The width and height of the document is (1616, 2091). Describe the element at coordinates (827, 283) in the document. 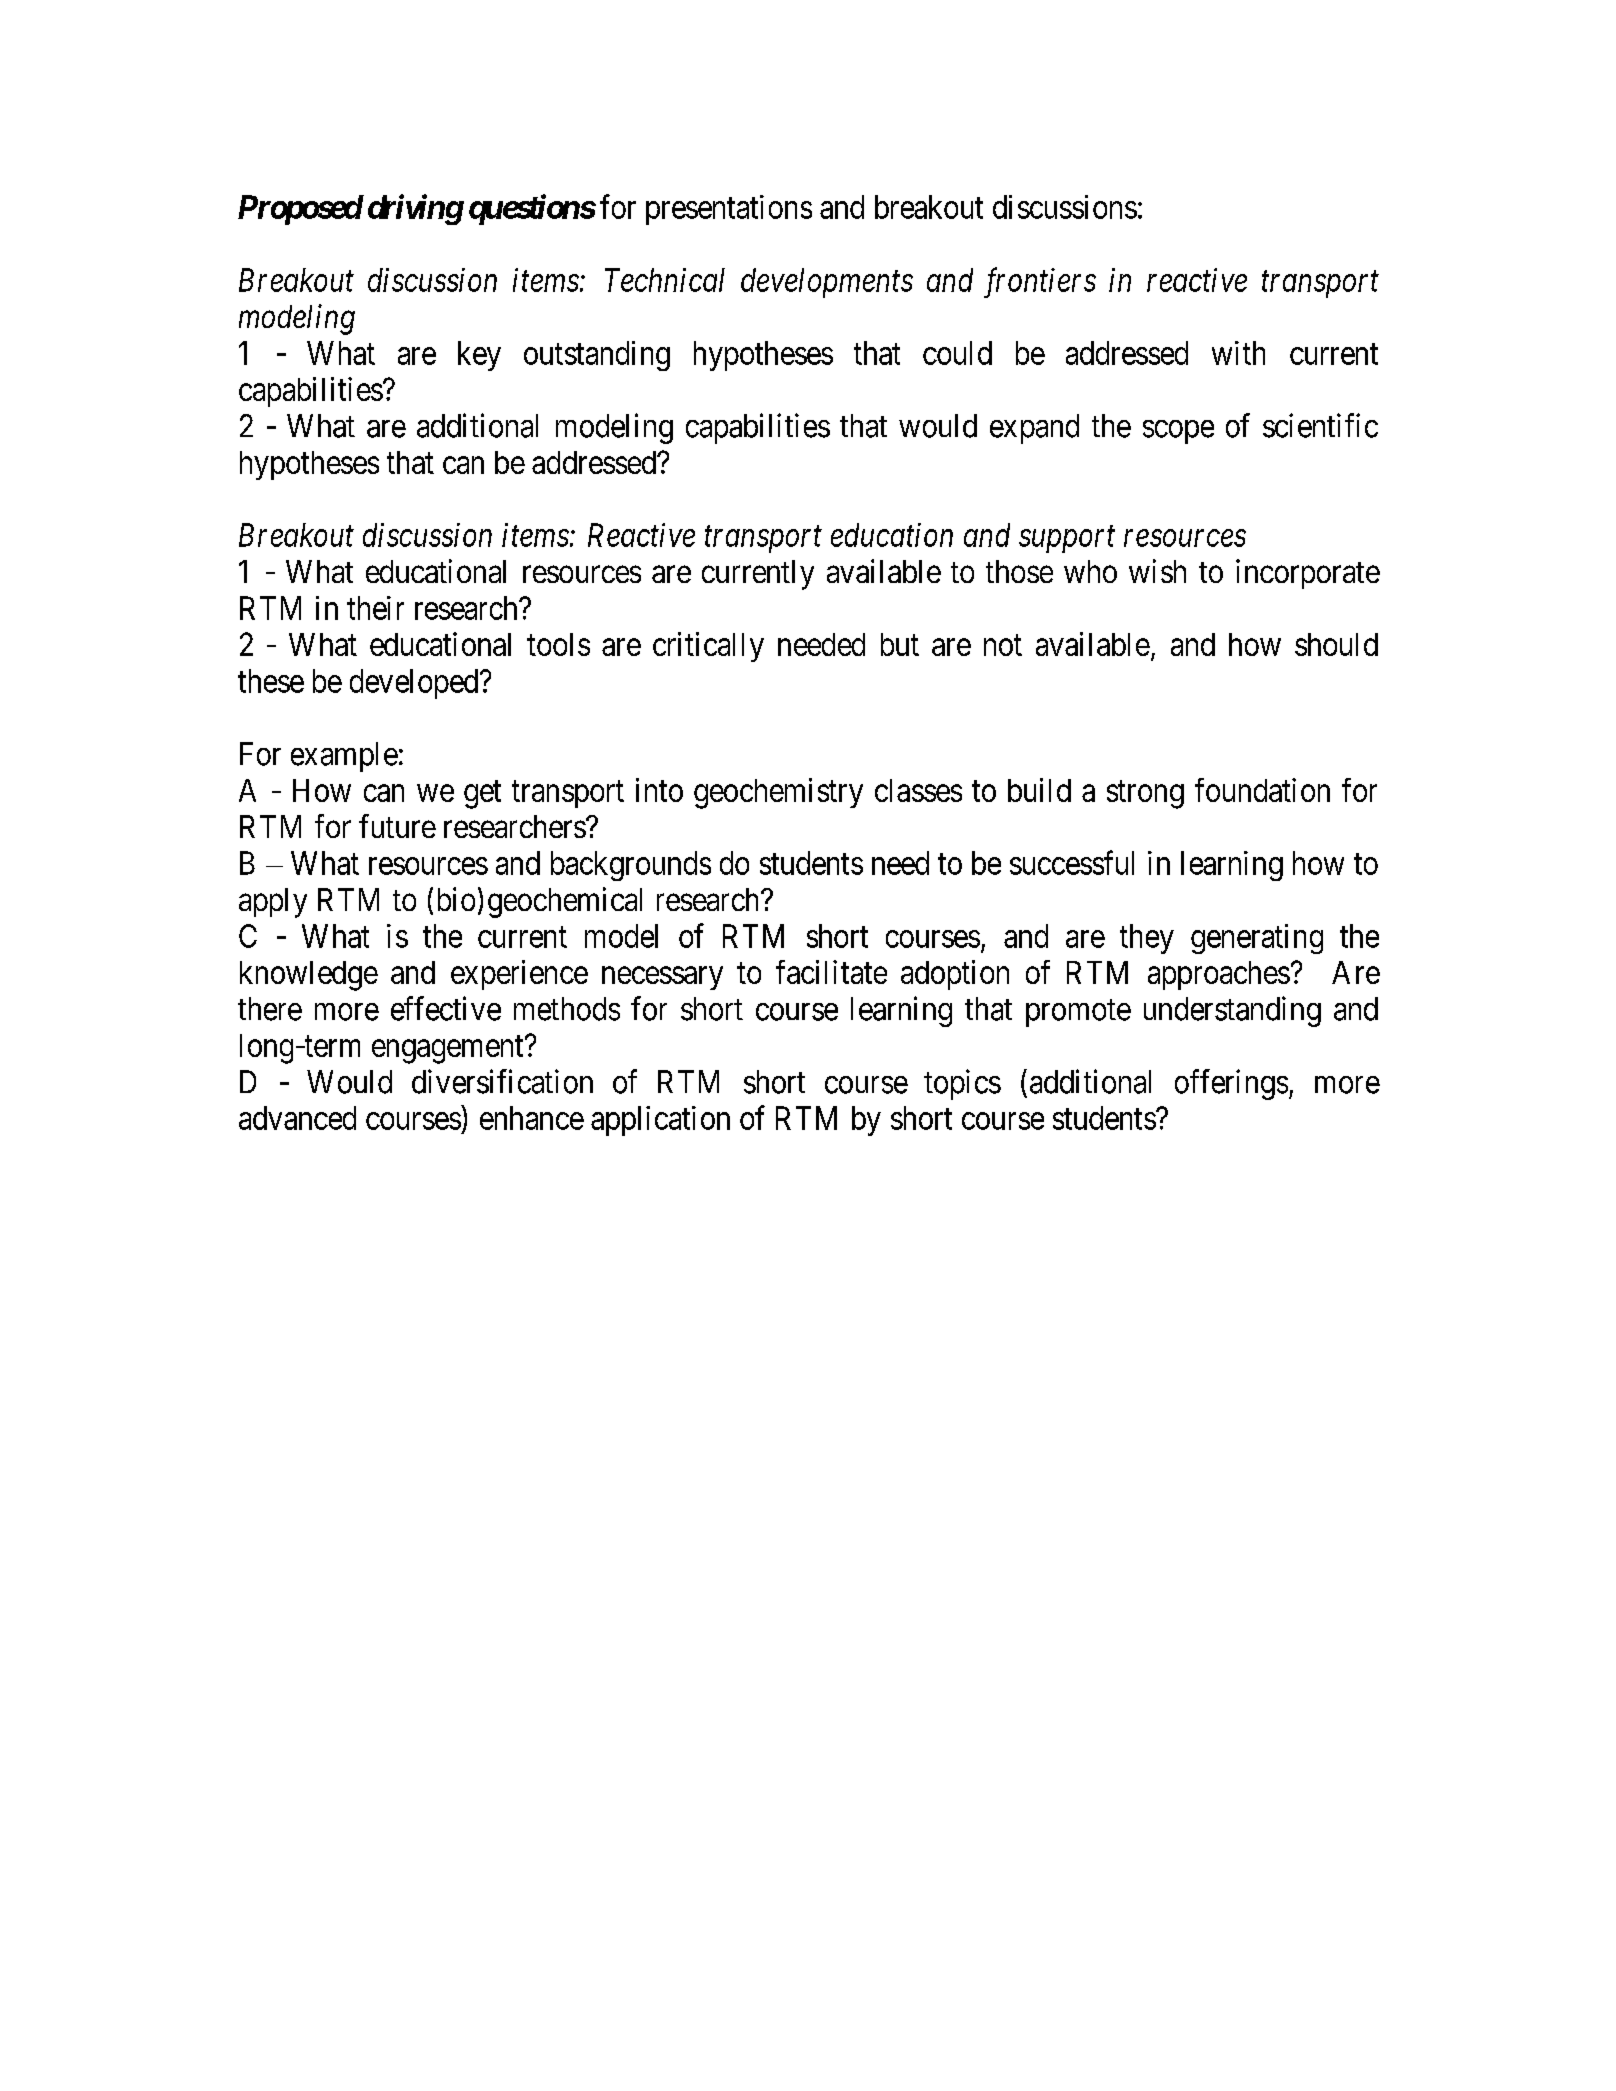

I see `developments` at that location.
